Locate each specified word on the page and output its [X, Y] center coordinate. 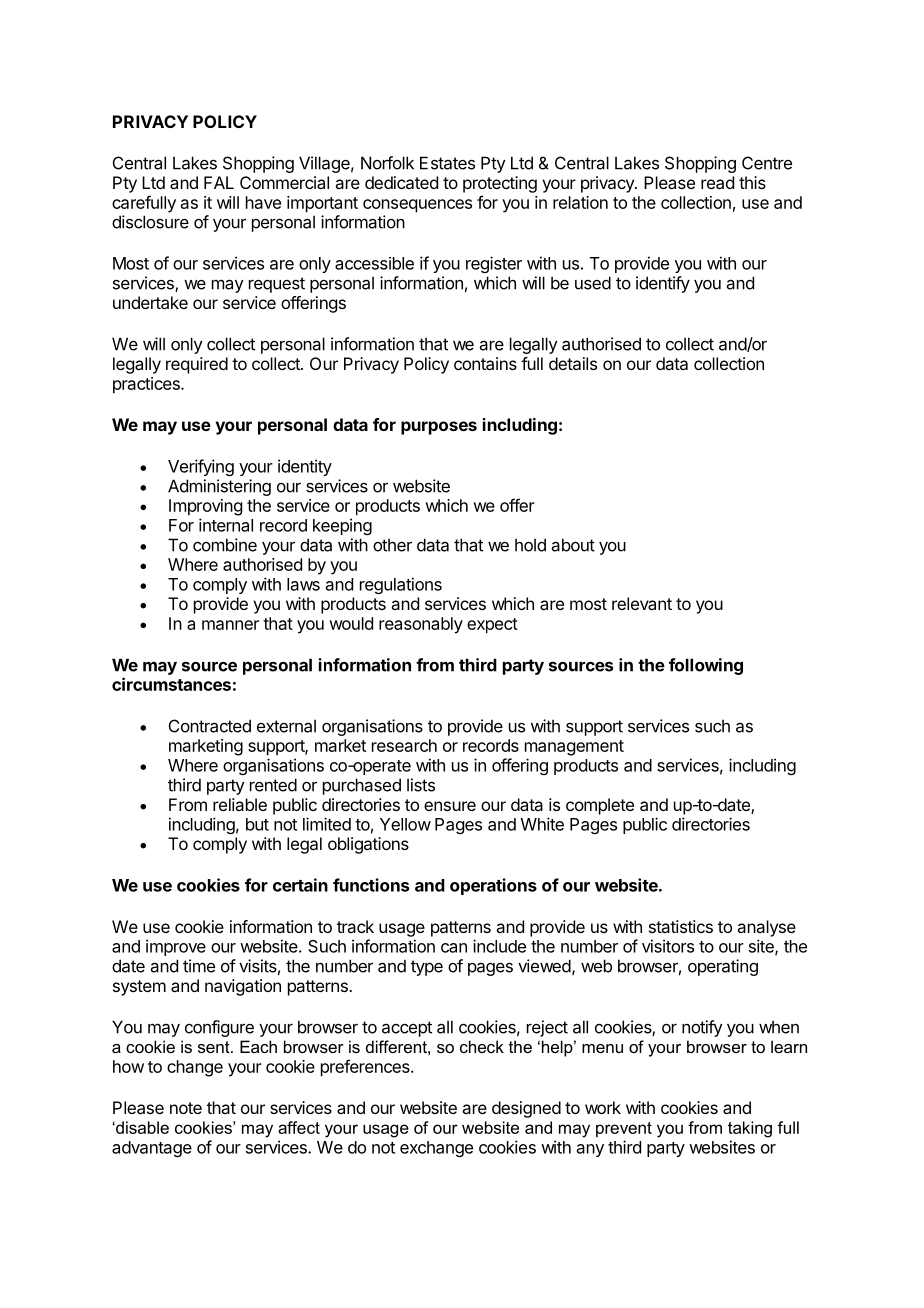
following [706, 666]
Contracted [210, 726]
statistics [681, 926]
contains [485, 363]
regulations [401, 585]
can [454, 948]
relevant [642, 603]
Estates [447, 163]
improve [176, 947]
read [717, 182]
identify [663, 284]
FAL [219, 182]
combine [225, 545]
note [186, 1108]
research [404, 745]
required [197, 365]
